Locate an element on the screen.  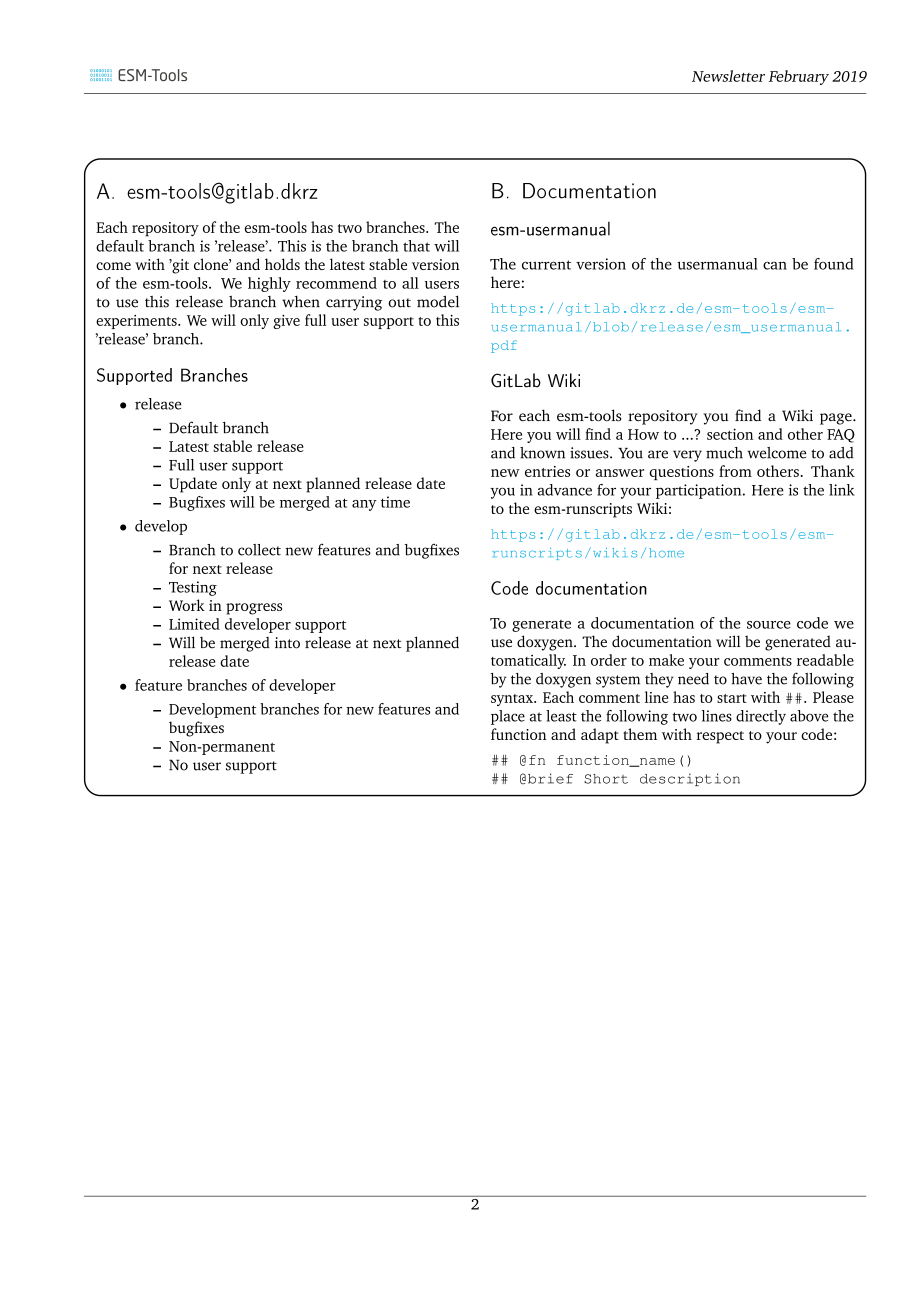
section is located at coordinates (730, 434).
